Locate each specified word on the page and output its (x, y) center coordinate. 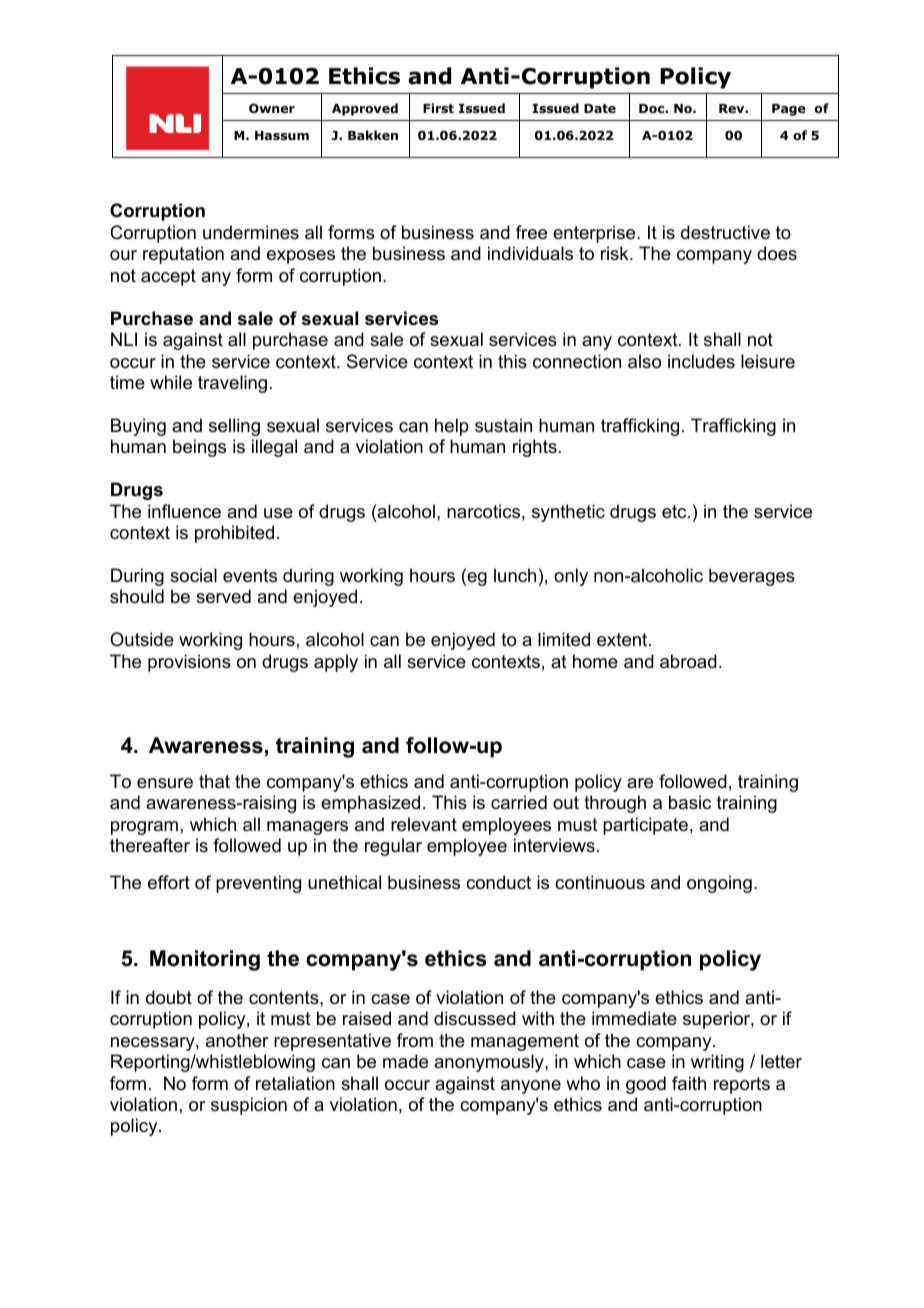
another (237, 1040)
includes (701, 361)
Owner (272, 108)
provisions (189, 663)
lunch (515, 575)
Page (789, 110)
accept (168, 277)
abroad (688, 661)
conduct (498, 882)
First (438, 108)
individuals (530, 253)
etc (675, 511)
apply (336, 663)
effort (169, 882)
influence (184, 511)
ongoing (719, 884)
